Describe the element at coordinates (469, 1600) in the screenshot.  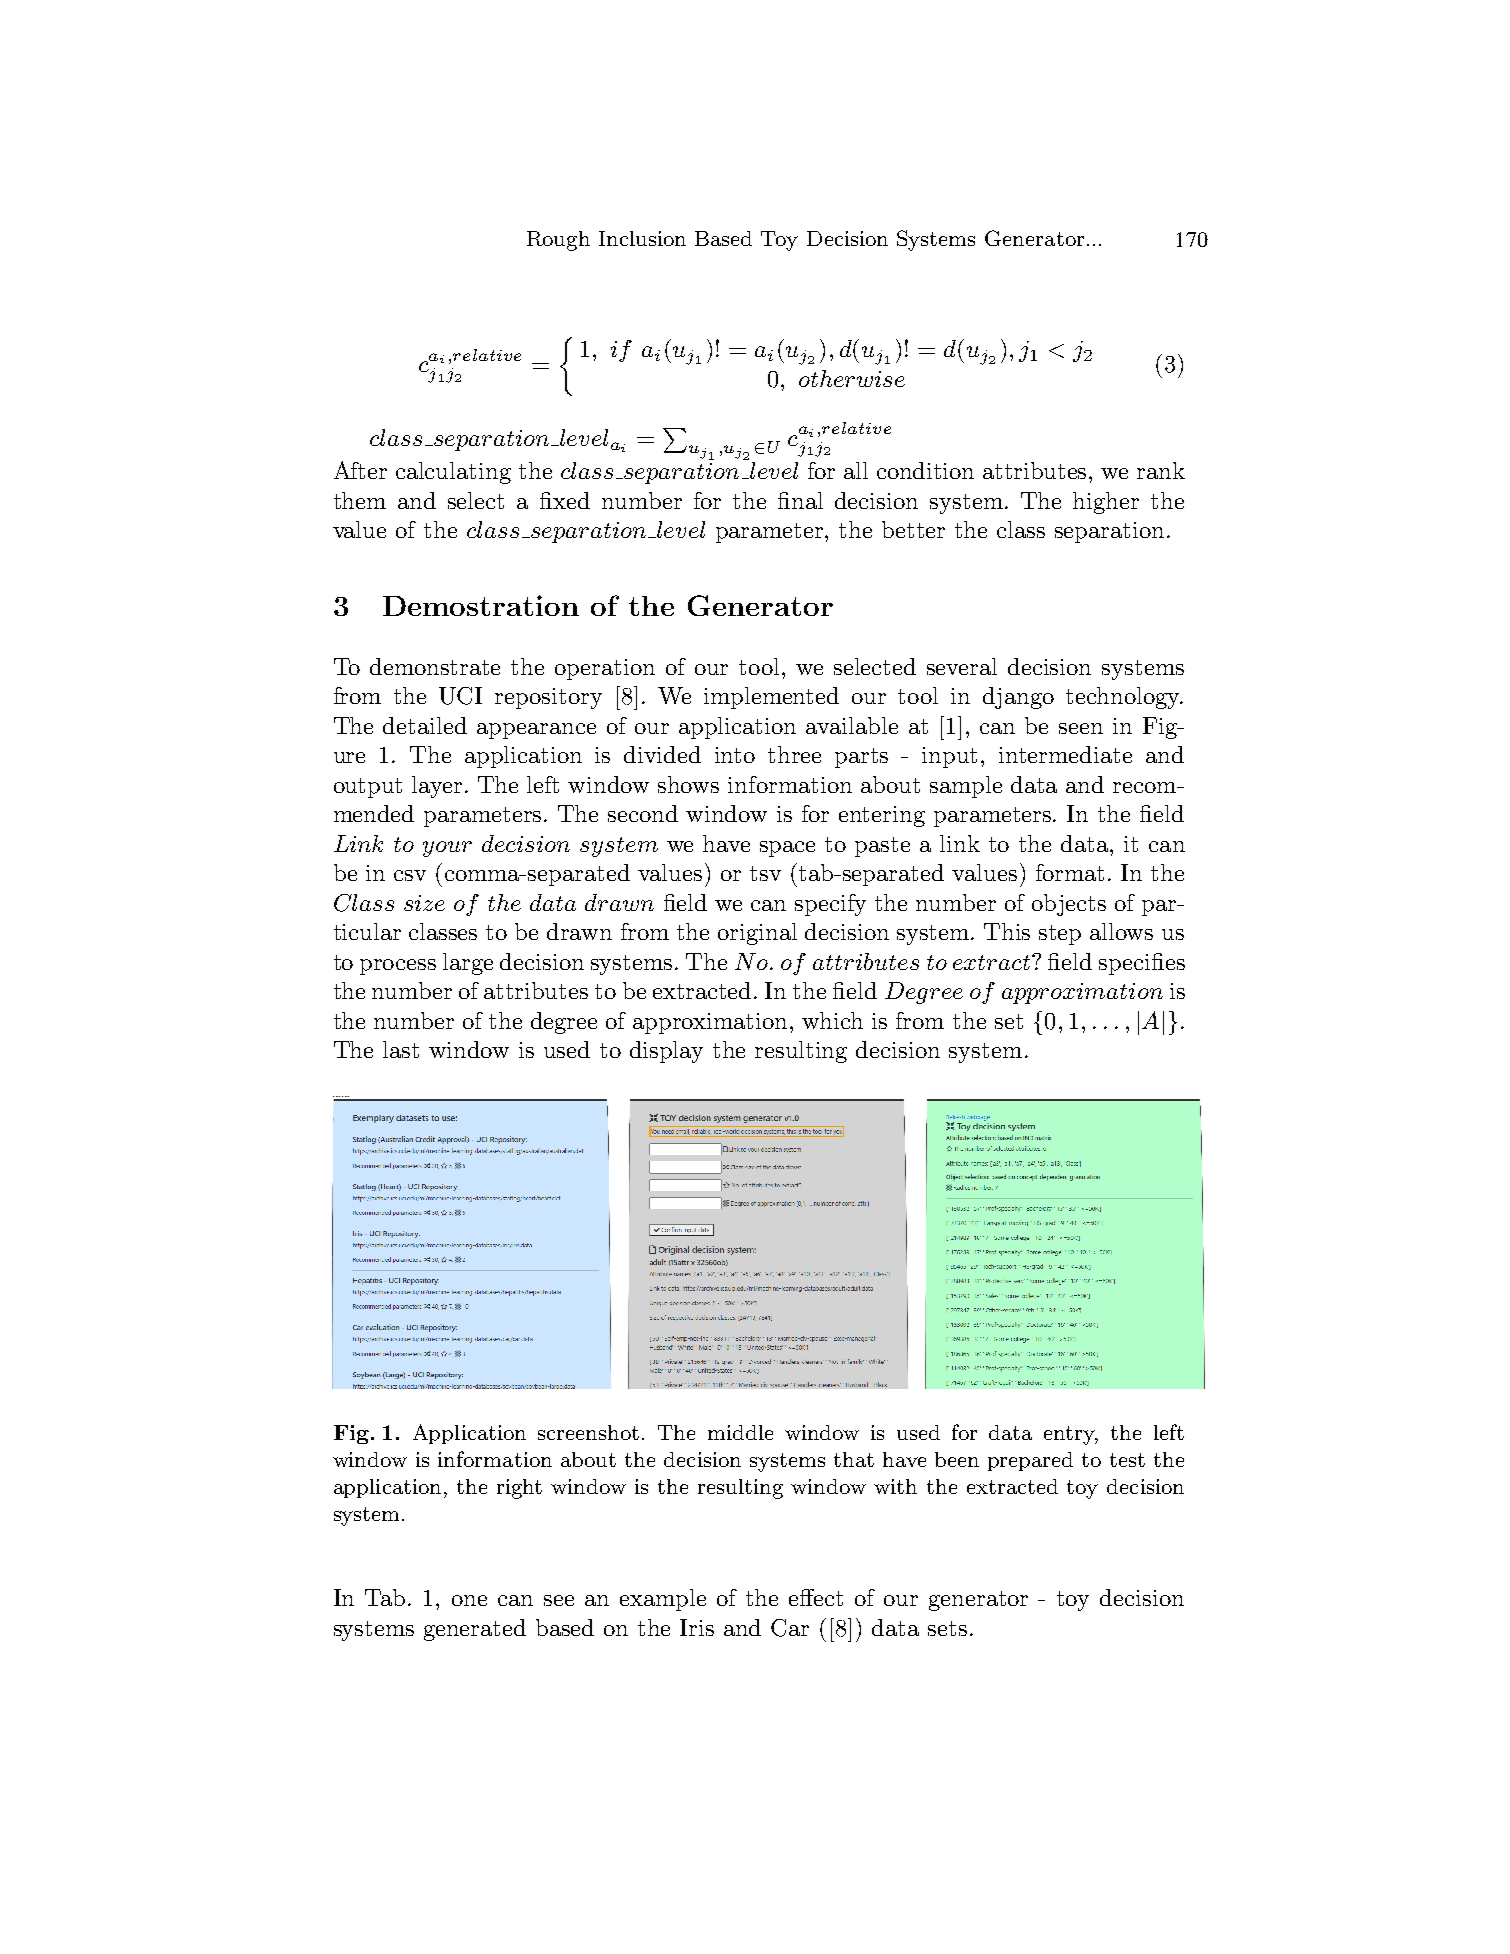
I see `one` at that location.
